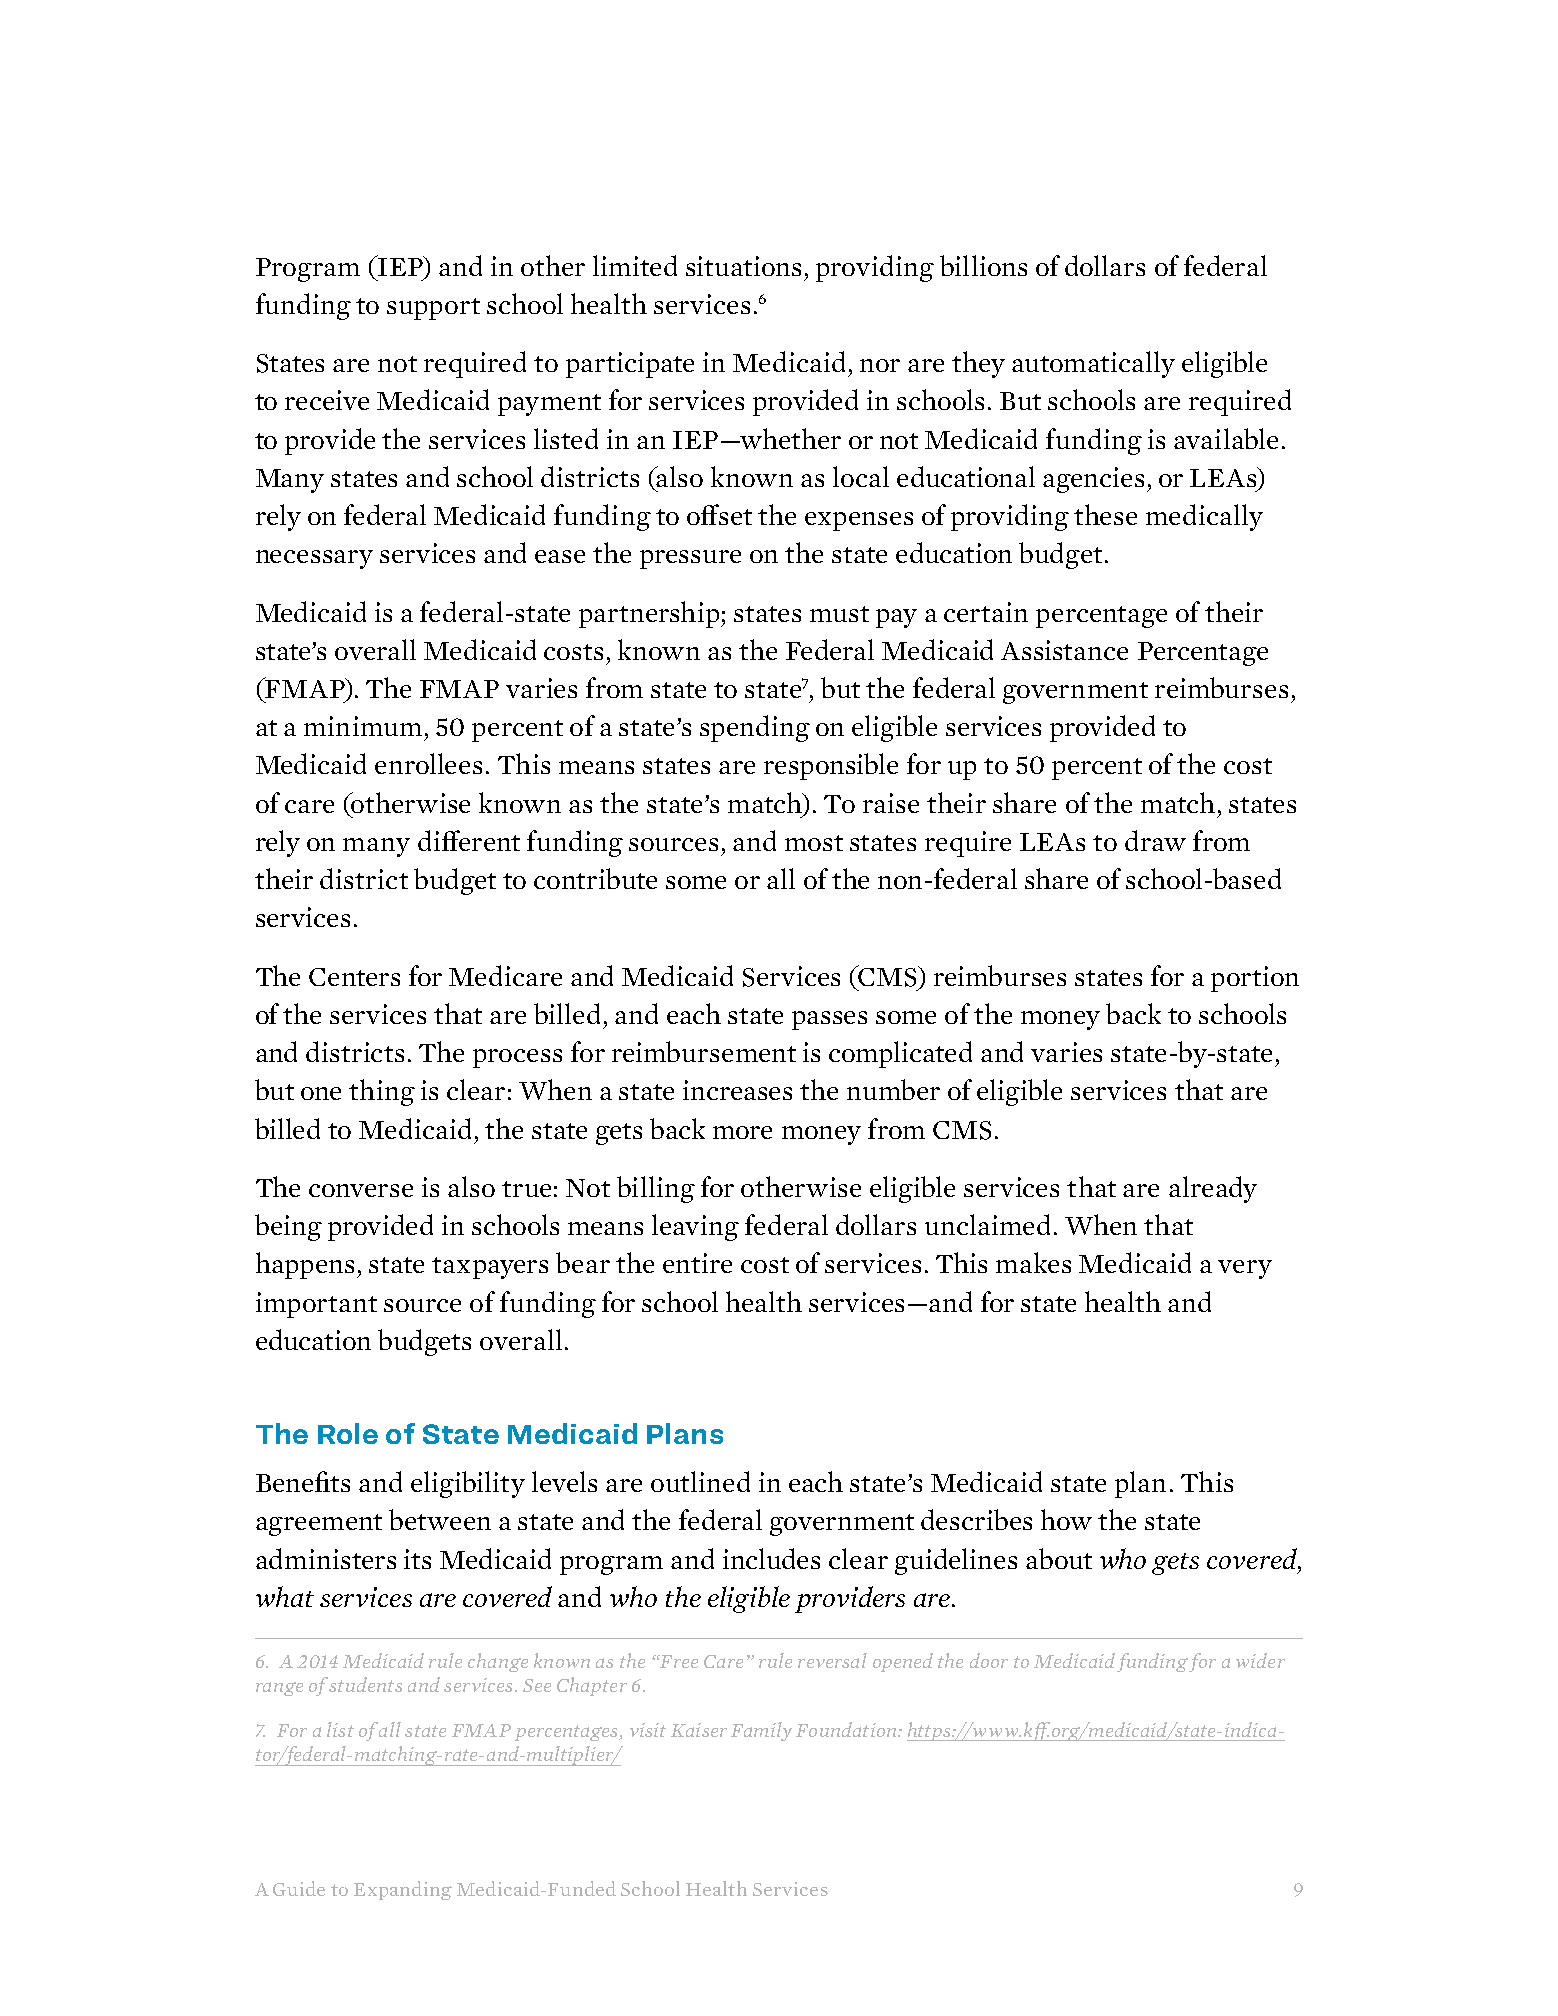 This page has height=2016, width=1558. I want to click on Expanding, so click(403, 1890).
